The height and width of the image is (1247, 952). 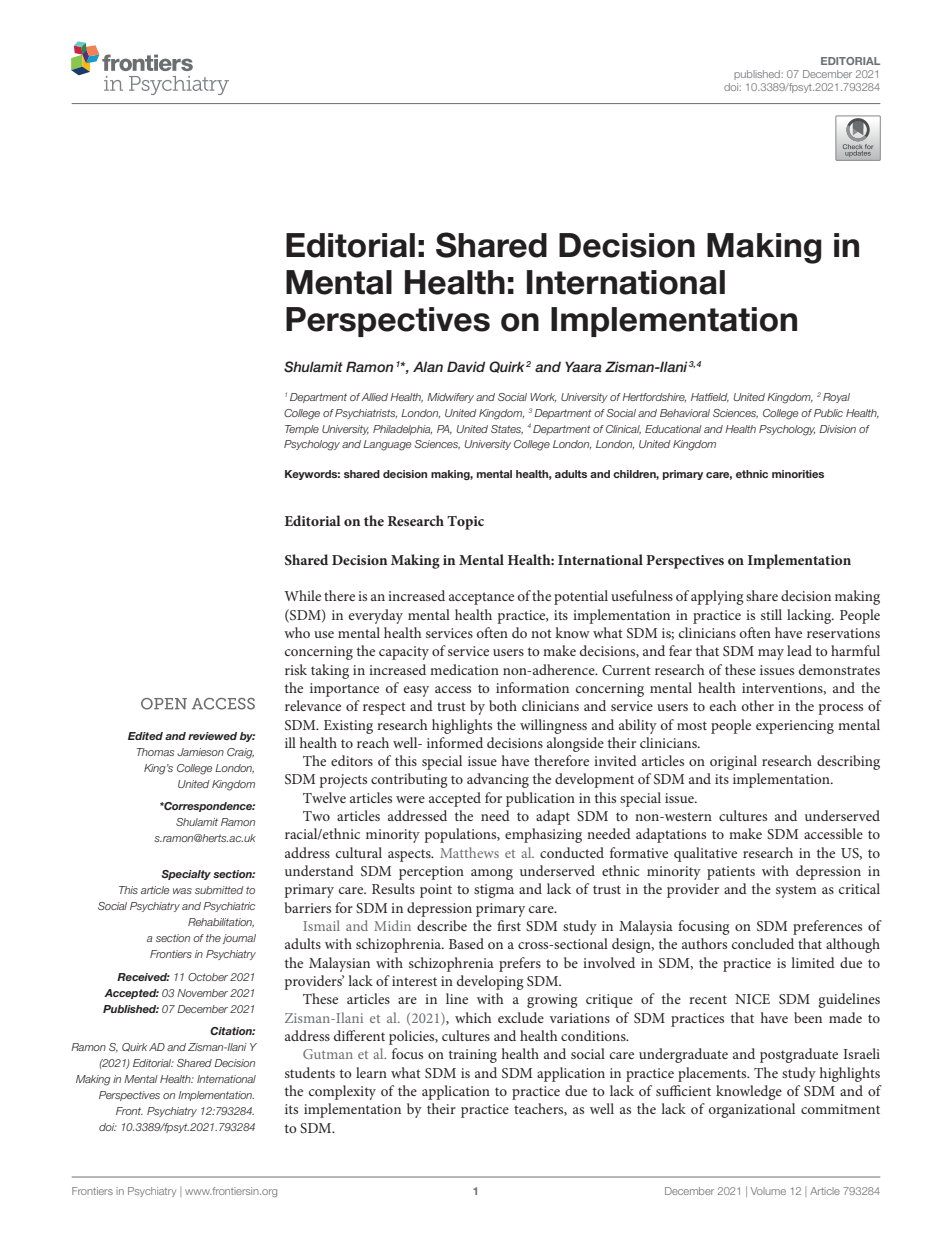 I want to click on stigma, so click(x=494, y=891).
